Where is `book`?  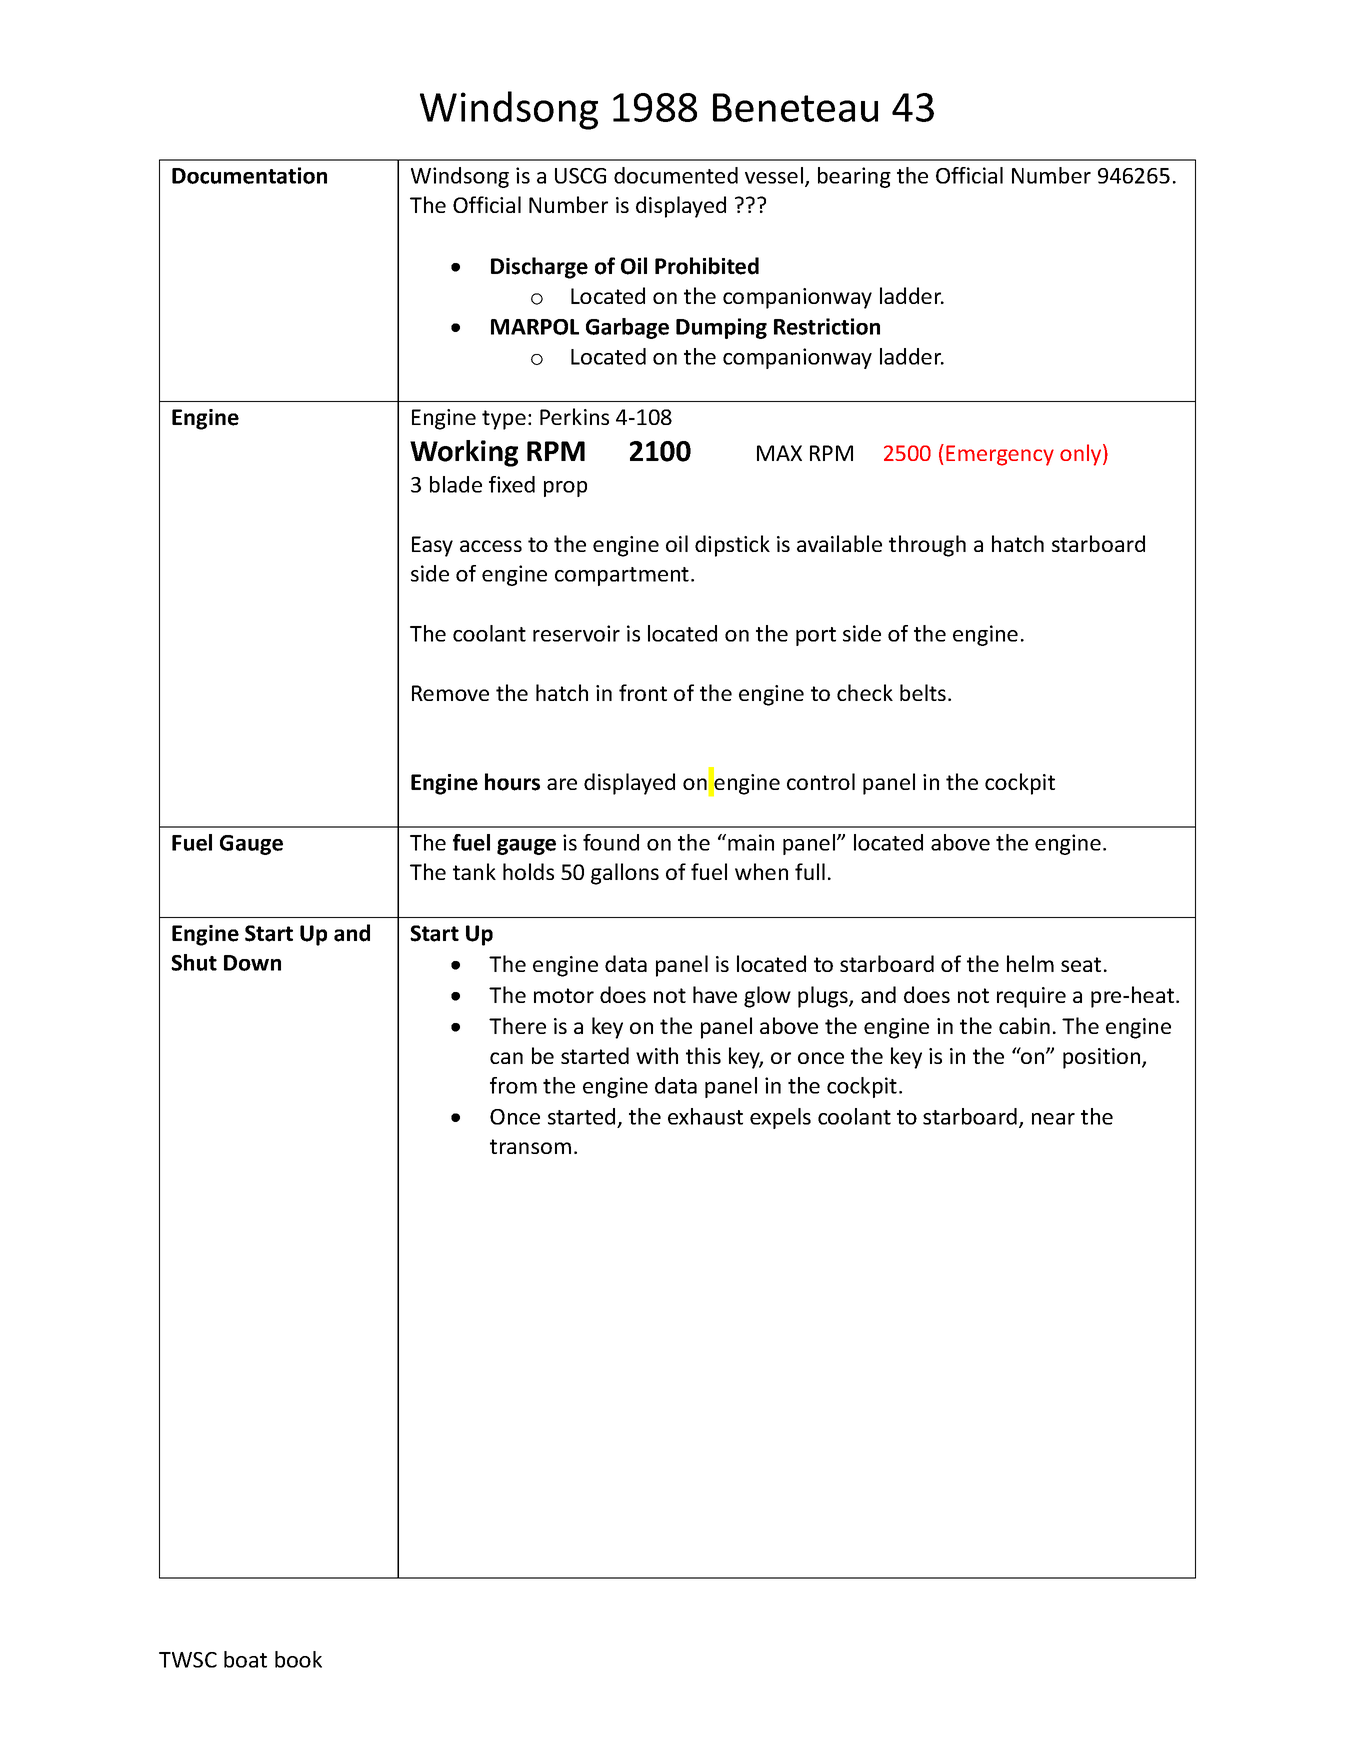
book is located at coordinates (298, 1659).
